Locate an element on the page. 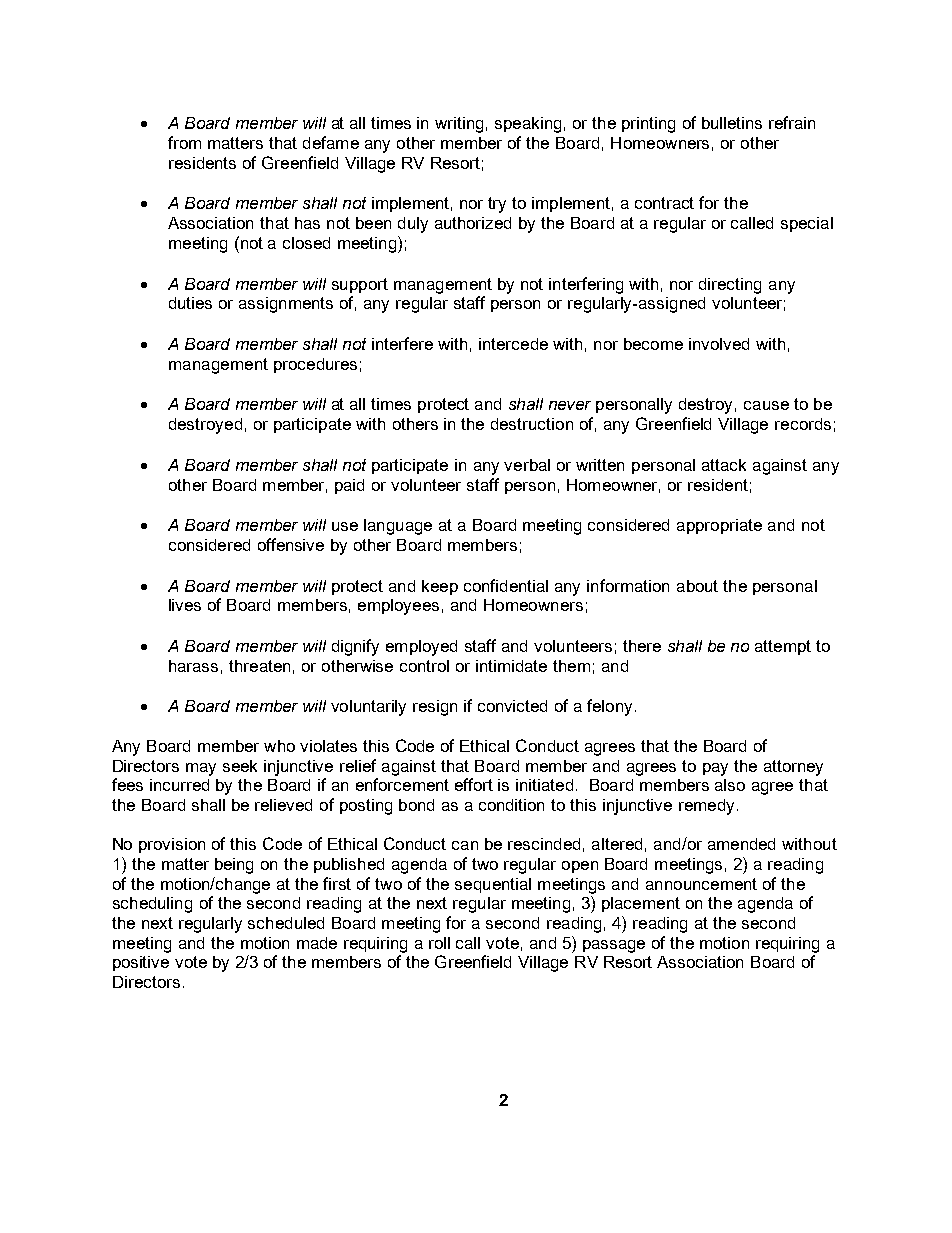 The image size is (952, 1233). control is located at coordinates (424, 666).
